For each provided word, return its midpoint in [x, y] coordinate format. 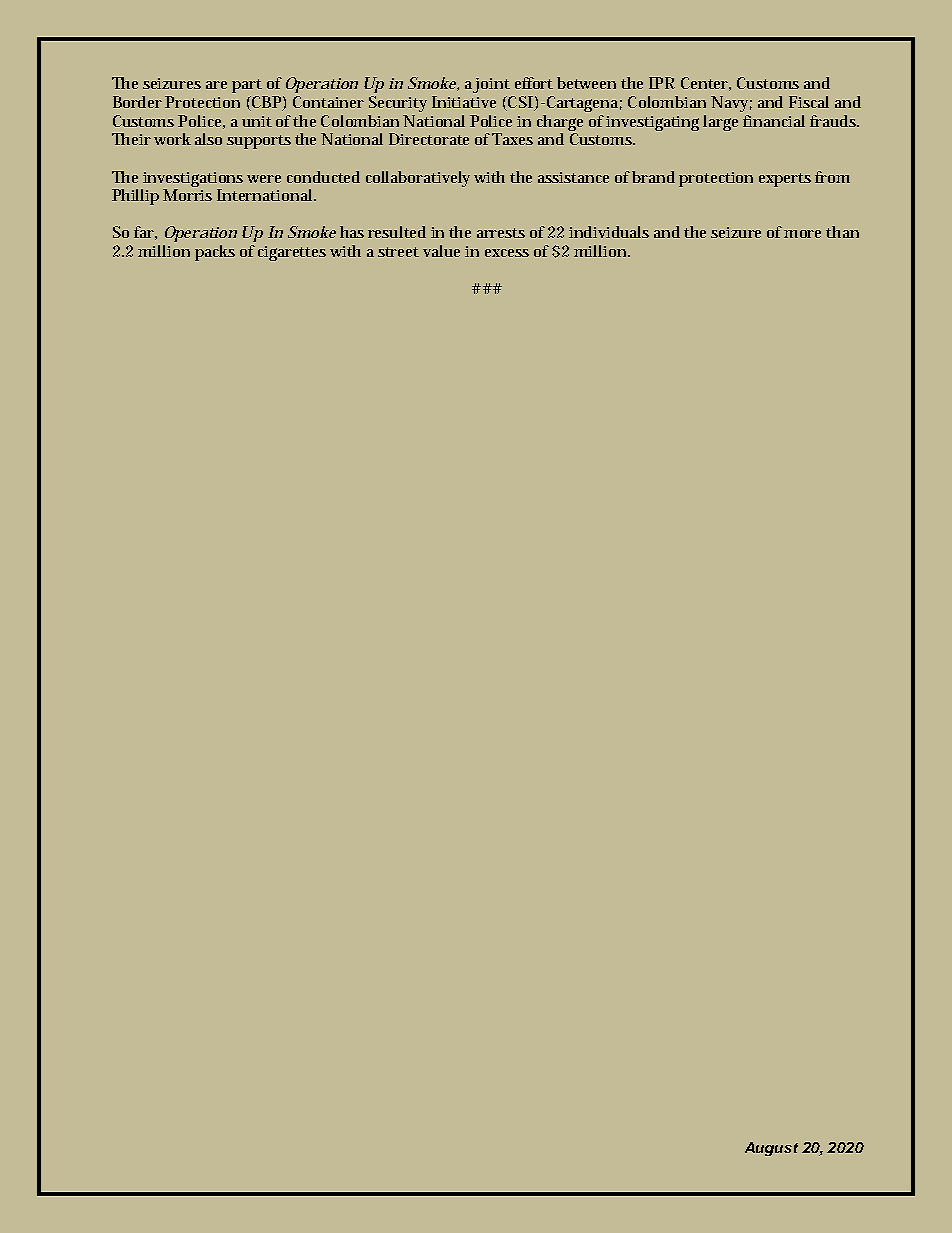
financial [774, 121]
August [771, 1149]
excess [507, 253]
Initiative [464, 102]
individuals [609, 232]
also [208, 139]
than [842, 232]
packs [215, 253]
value [441, 251]
